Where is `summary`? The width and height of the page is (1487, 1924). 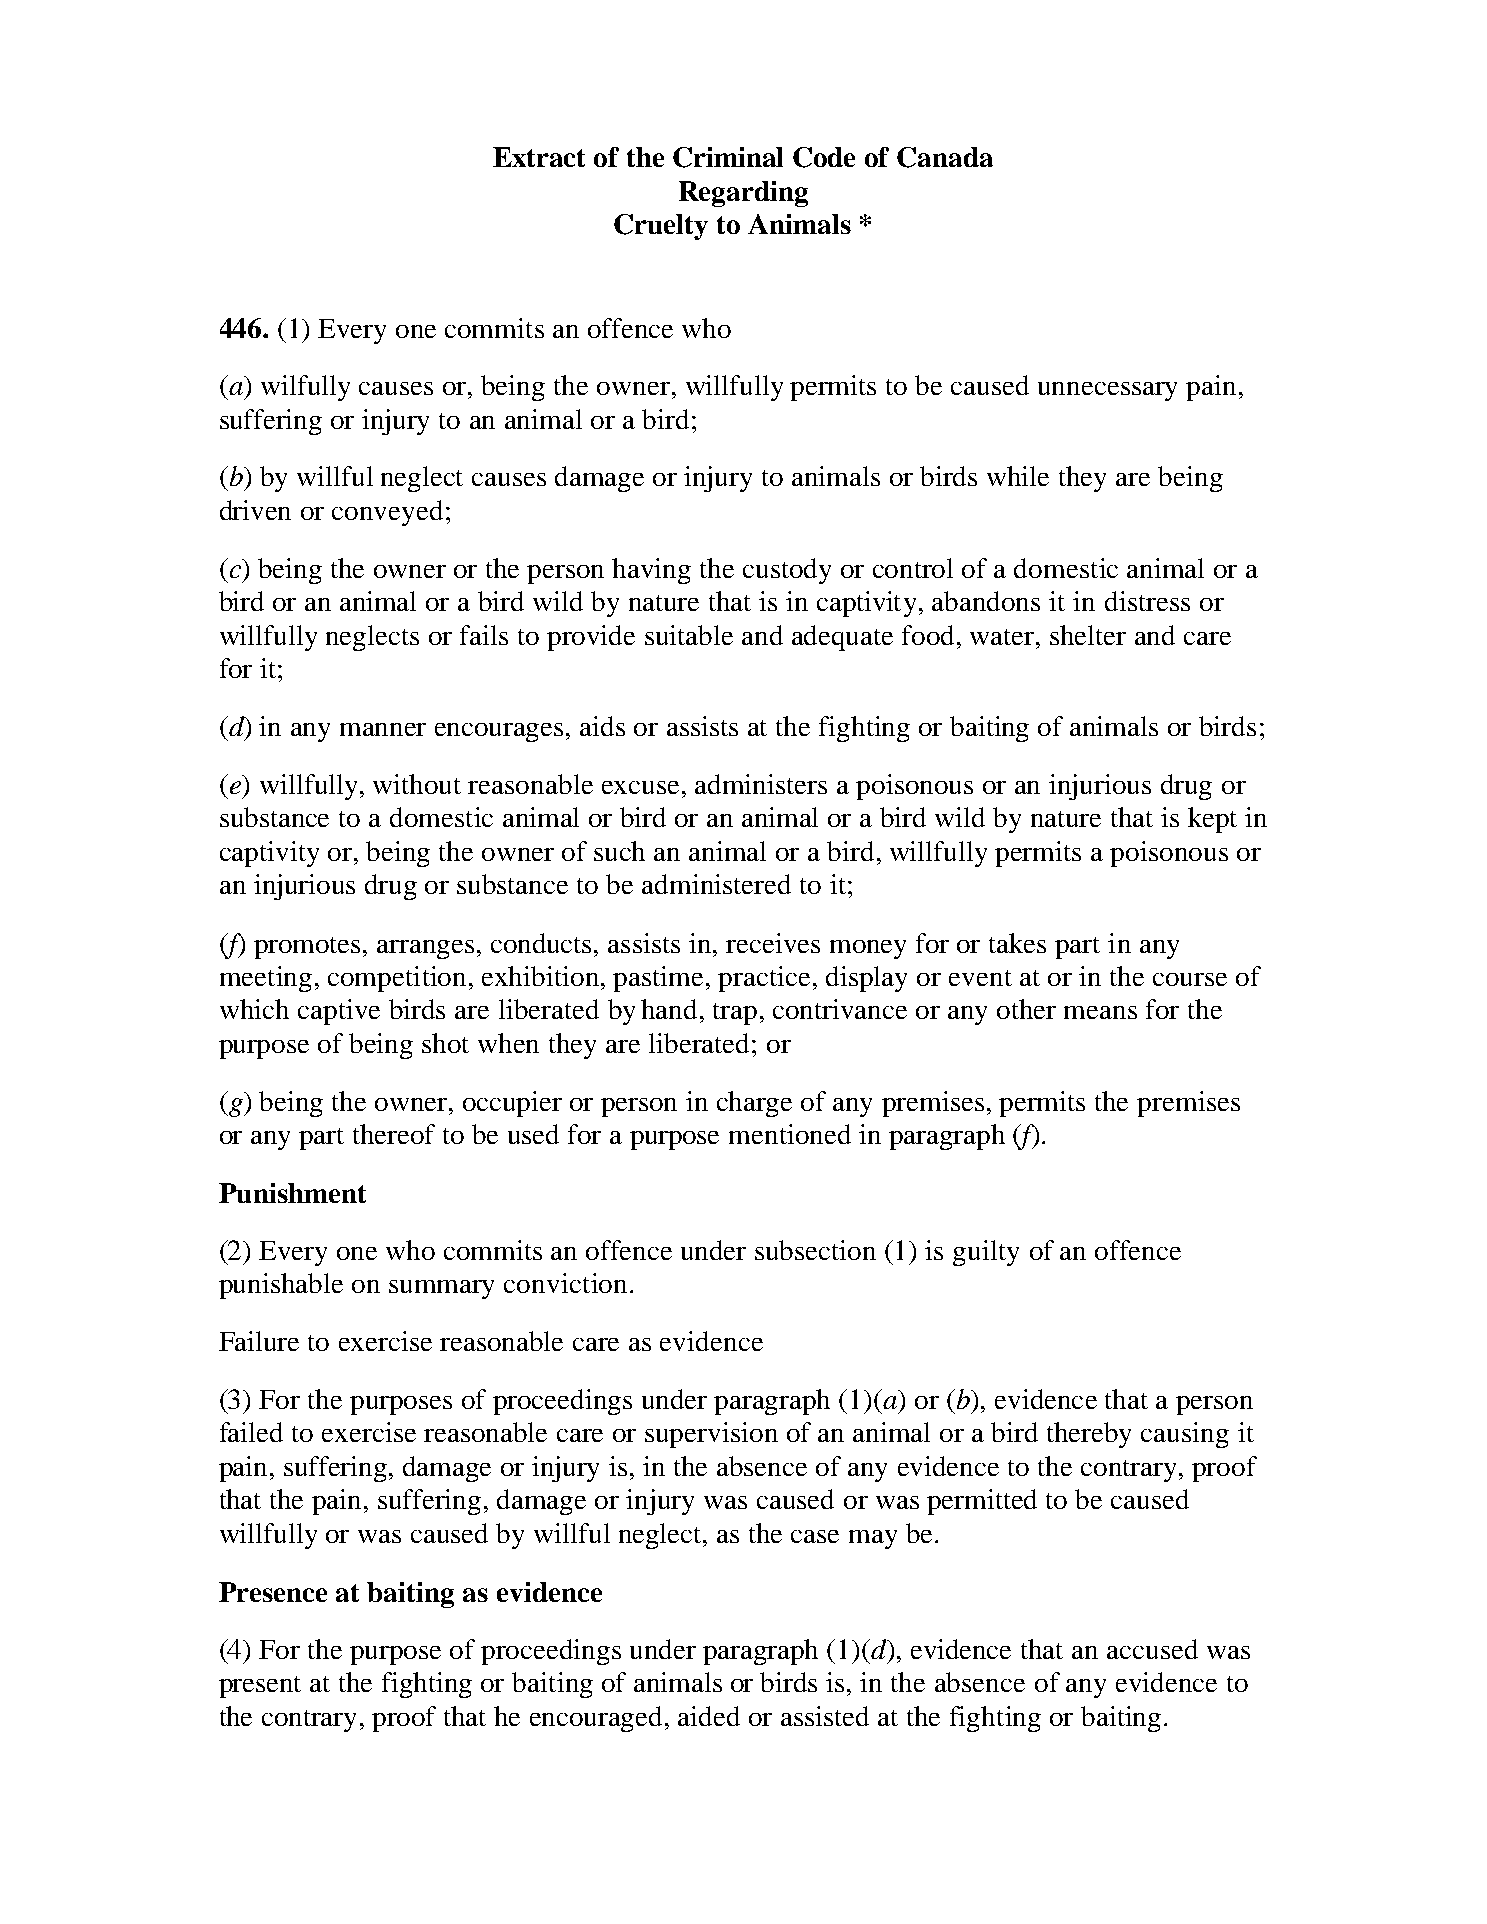
summary is located at coordinates (441, 1289).
